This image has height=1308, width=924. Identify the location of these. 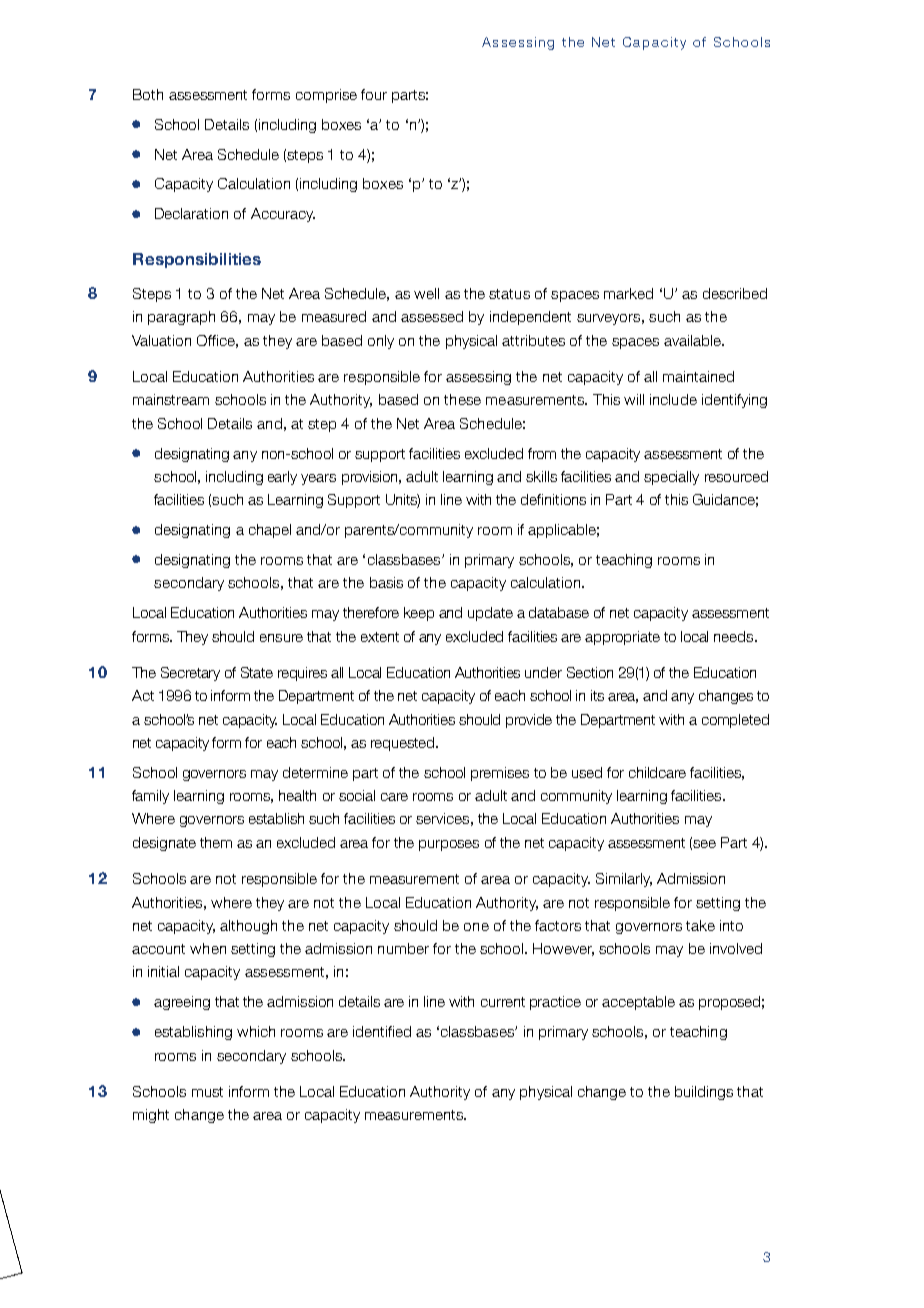
(462, 399).
